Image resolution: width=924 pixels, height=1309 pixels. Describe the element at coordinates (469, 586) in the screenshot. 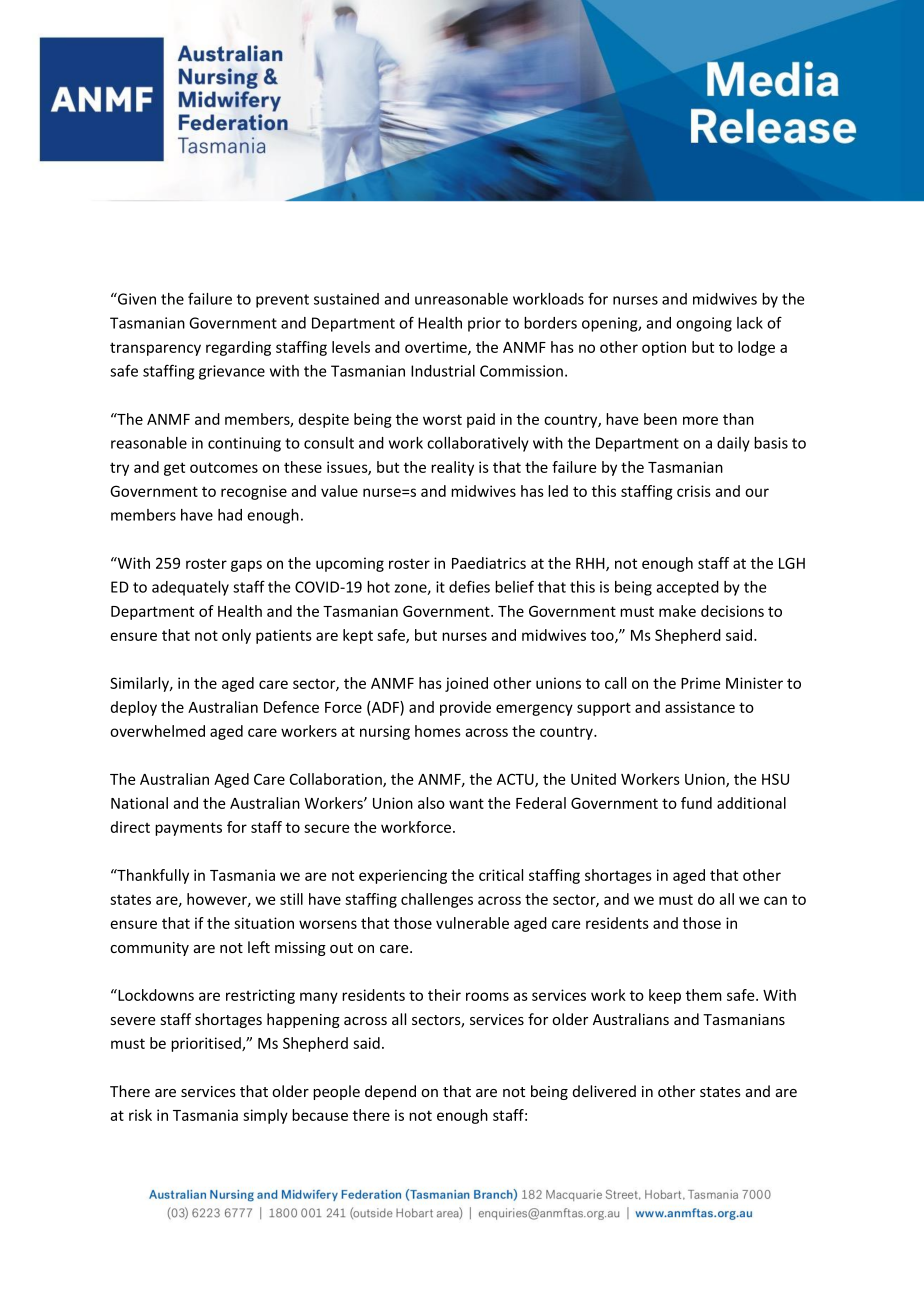

I see `defies` at that location.
